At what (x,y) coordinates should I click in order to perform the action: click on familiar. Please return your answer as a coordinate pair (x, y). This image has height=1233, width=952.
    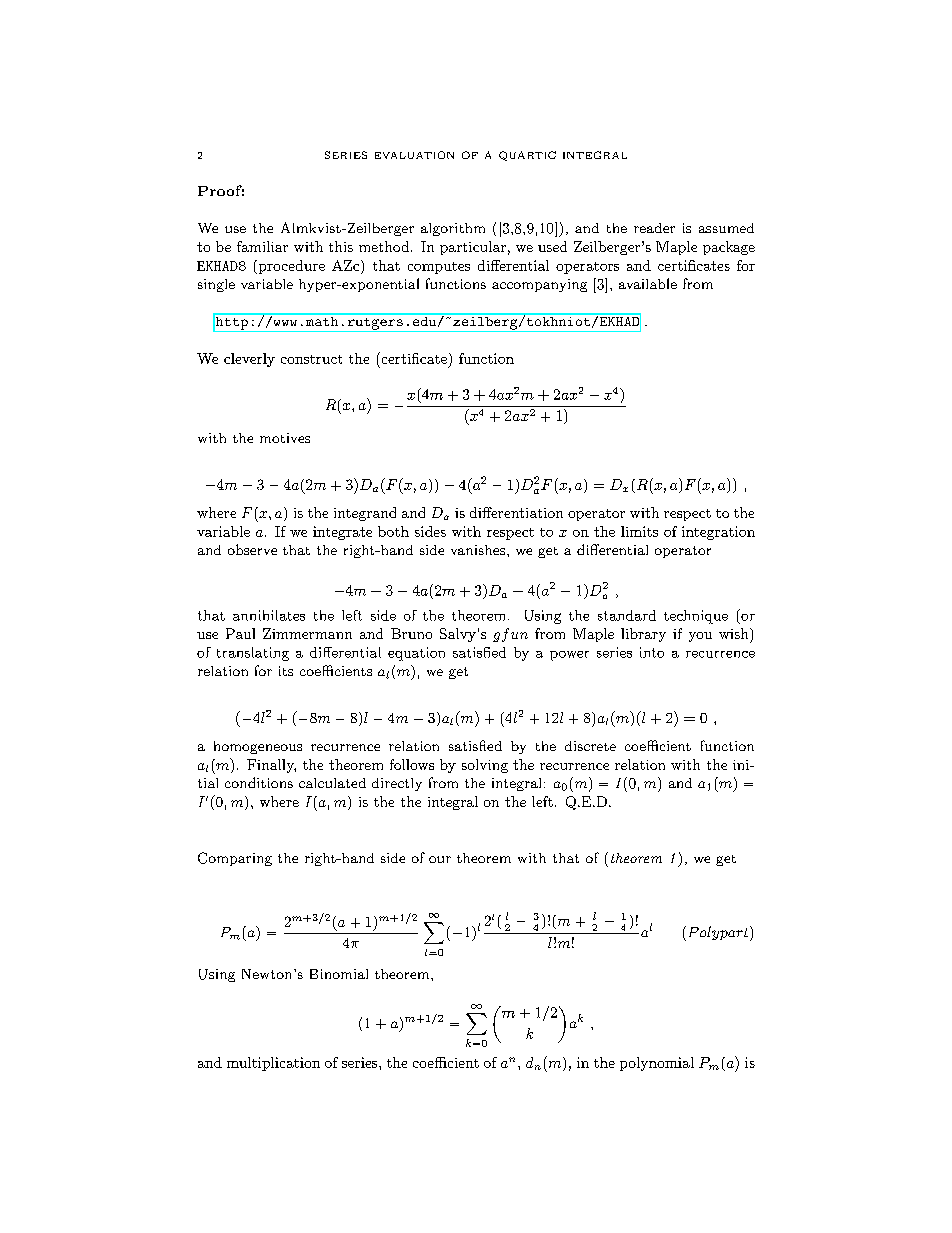
    Looking at the image, I should click on (262, 246).
